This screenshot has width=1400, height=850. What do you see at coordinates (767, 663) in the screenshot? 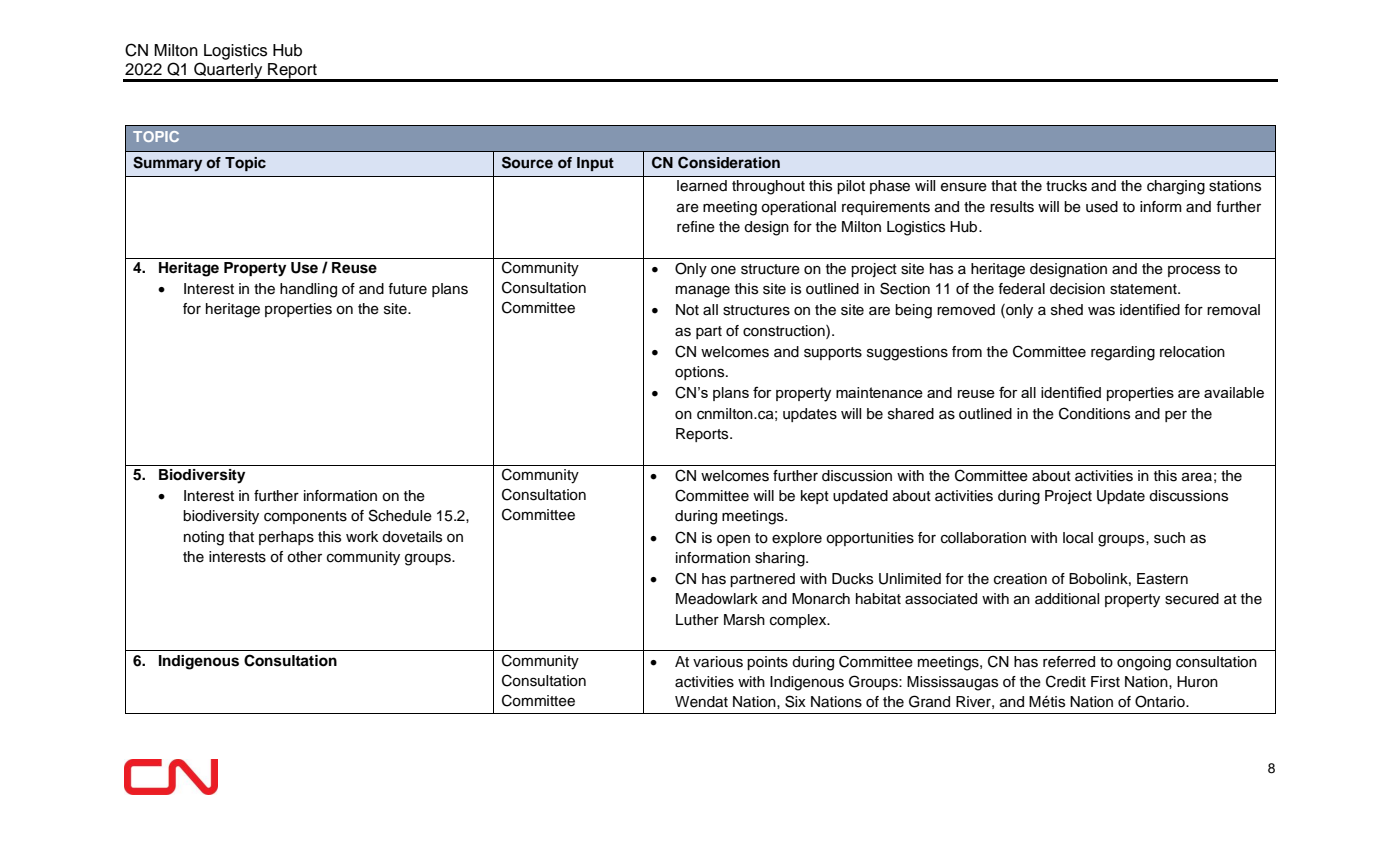
I see `points` at bounding box center [767, 663].
